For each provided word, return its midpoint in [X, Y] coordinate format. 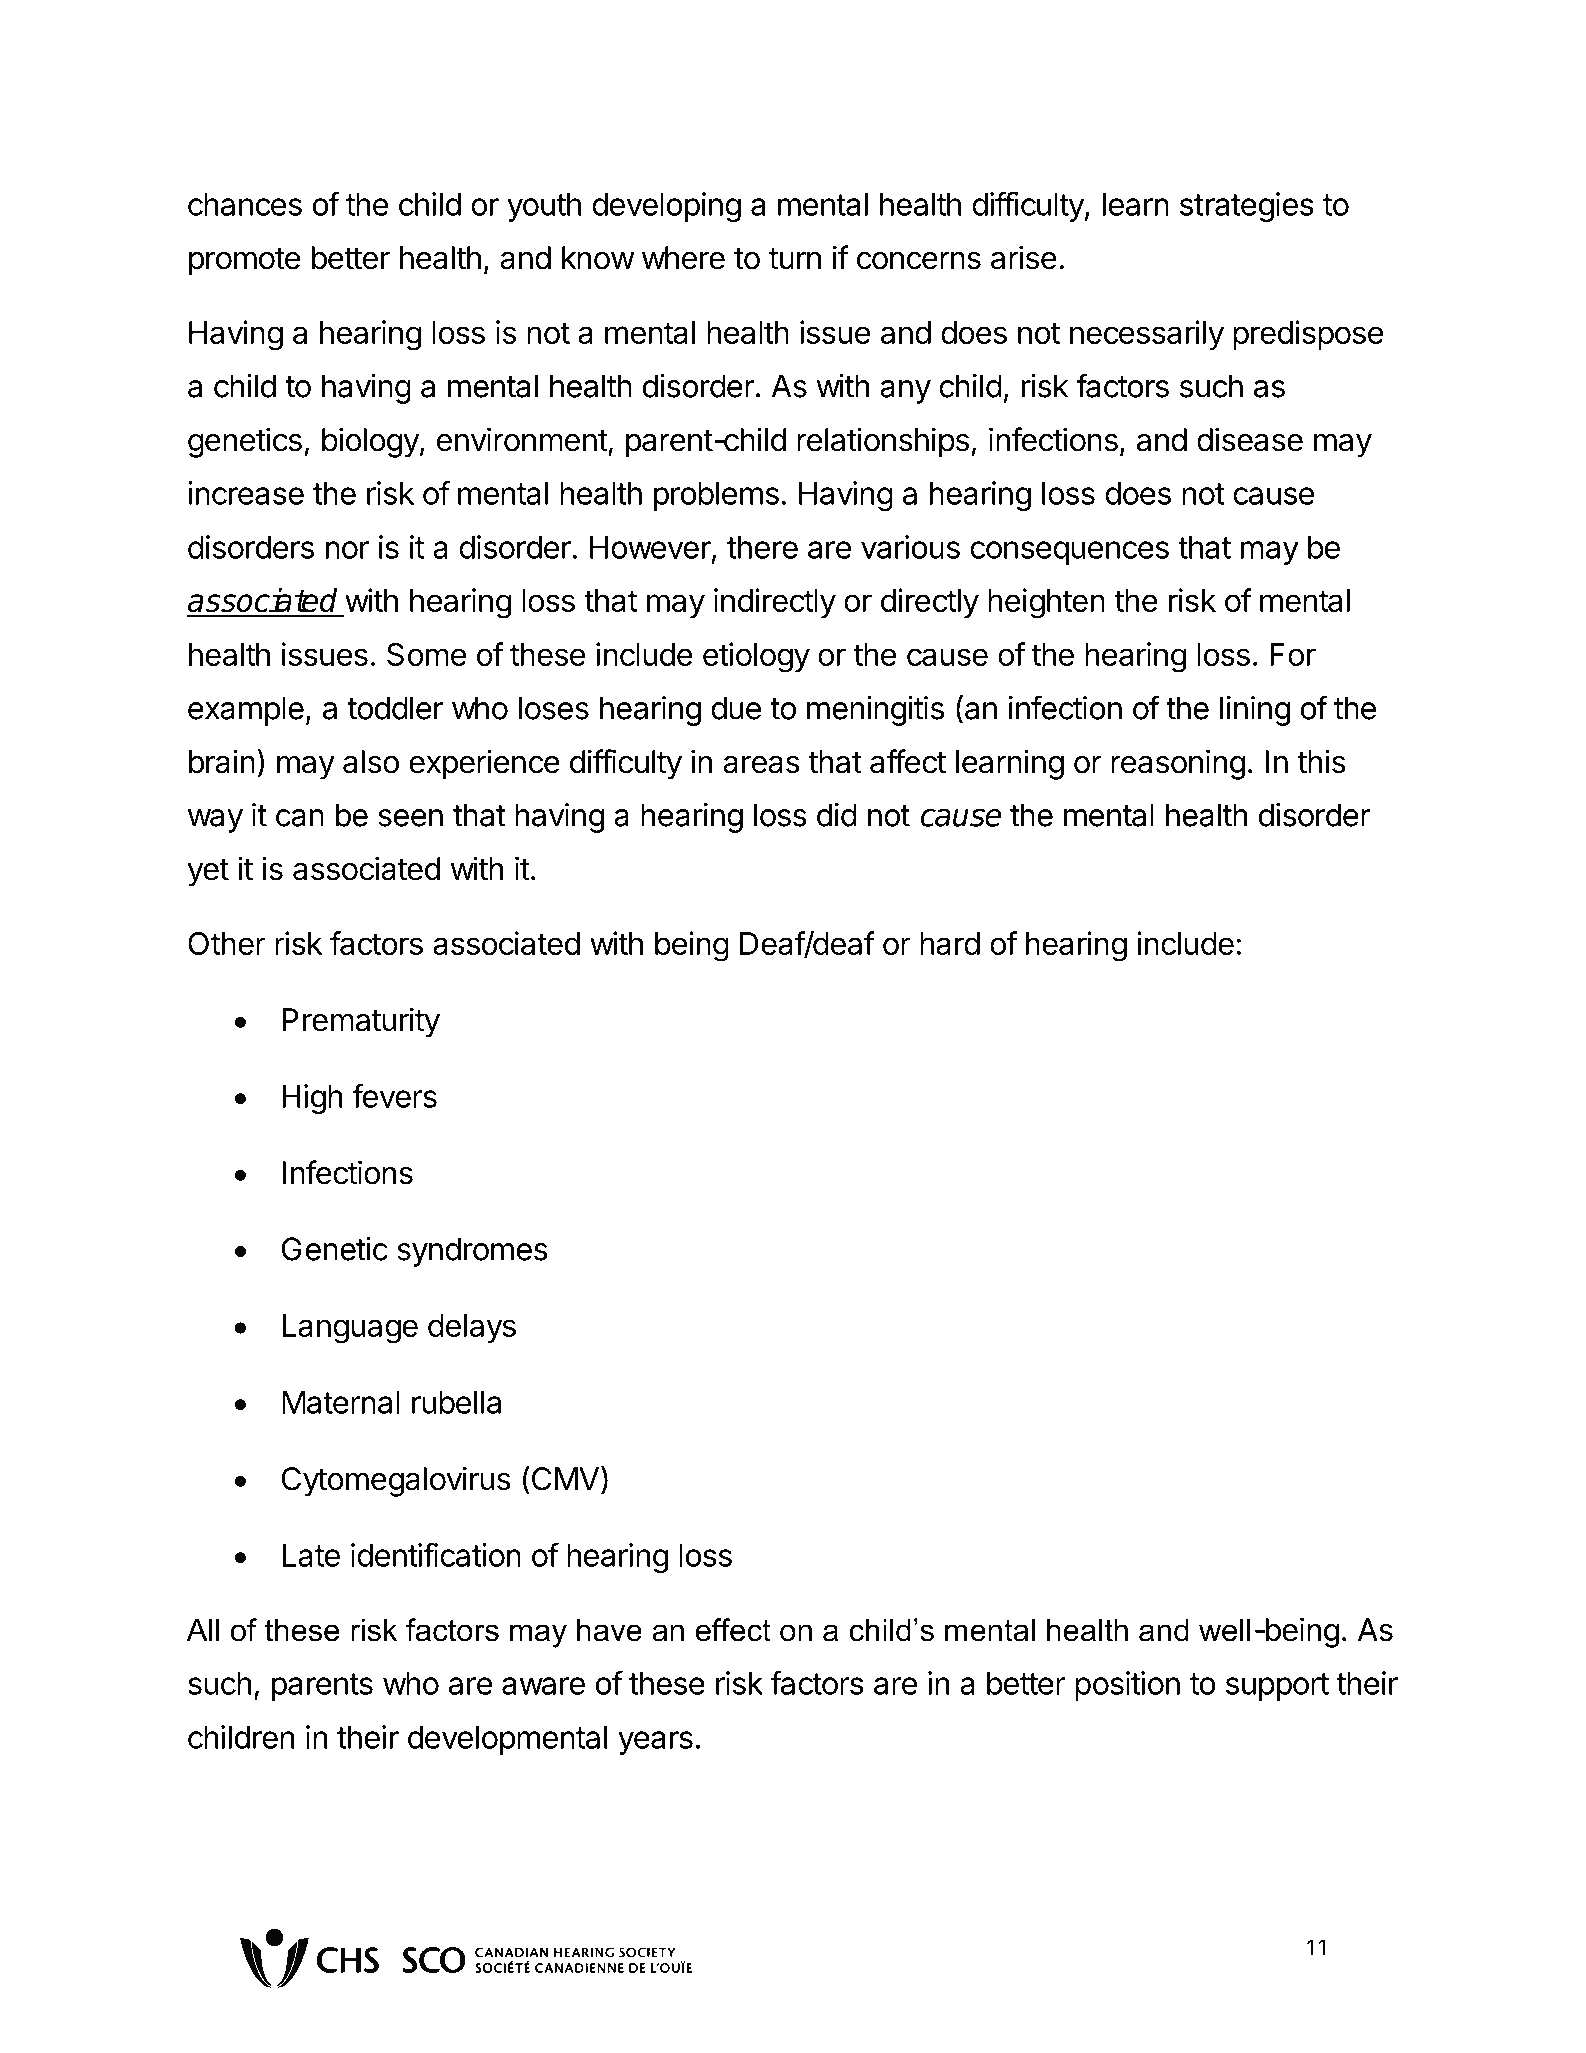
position [1127, 1686]
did [837, 815]
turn [795, 258]
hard [950, 943]
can [300, 818]
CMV [564, 1478]
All [203, 1629]
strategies [1247, 207]
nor [347, 550]
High [312, 1099]
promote [244, 262]
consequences [1069, 553]
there [762, 547]
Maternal [341, 1402]
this [1321, 761]
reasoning [1178, 764]
